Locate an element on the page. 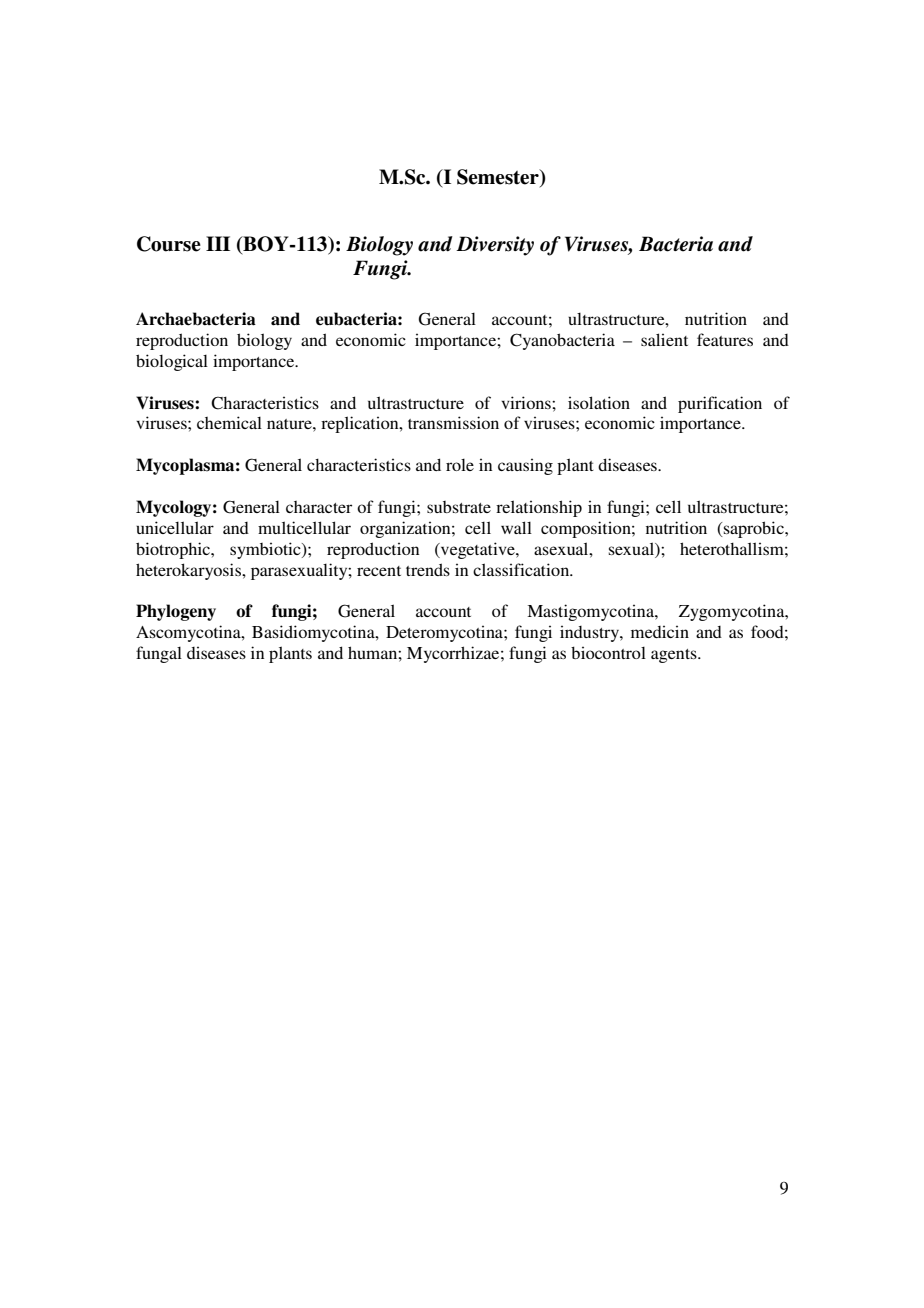 The height and width of the document is (1308, 924). Diversity is located at coordinates (495, 246).
